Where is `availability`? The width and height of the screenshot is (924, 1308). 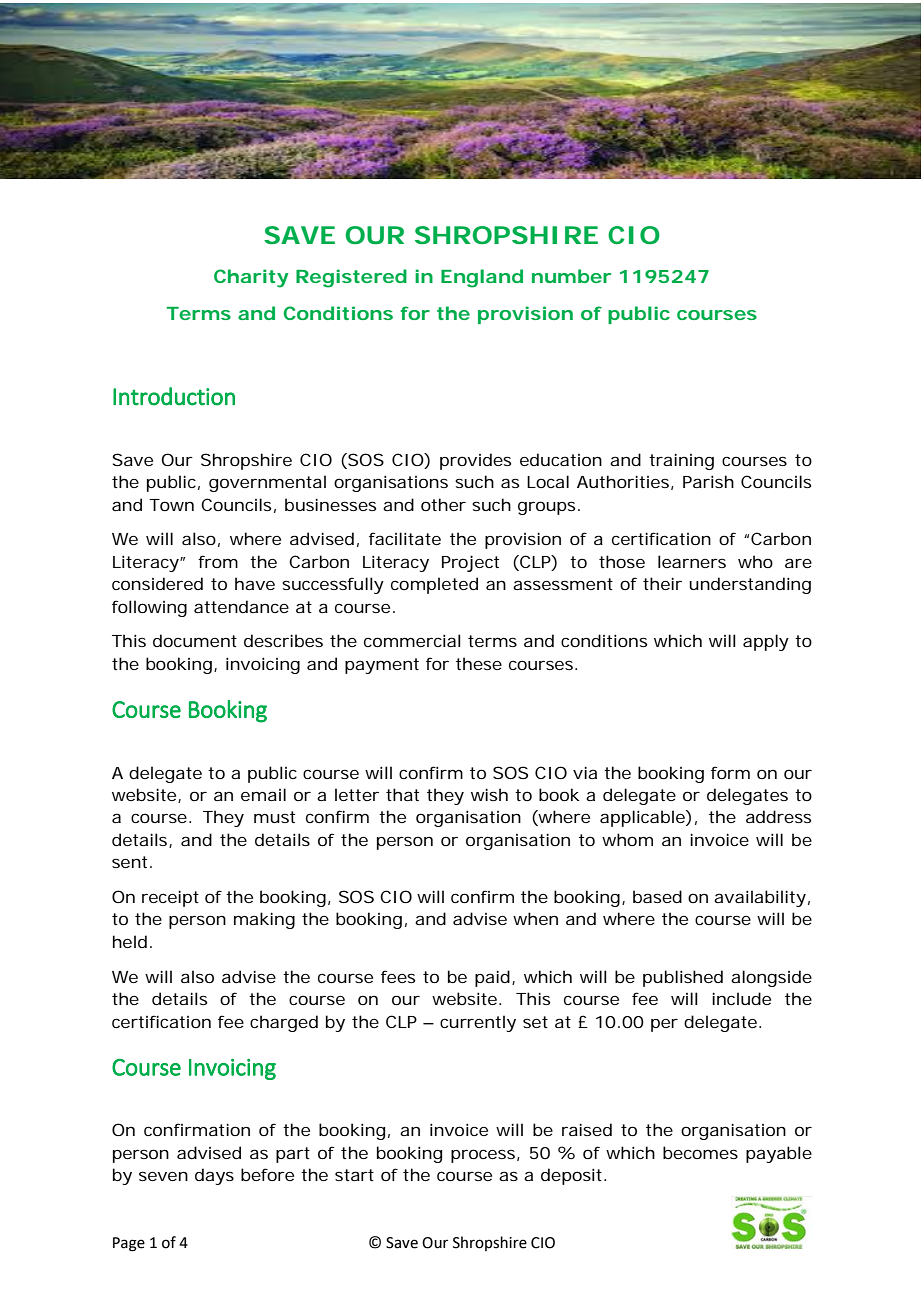
availability is located at coordinates (760, 898).
